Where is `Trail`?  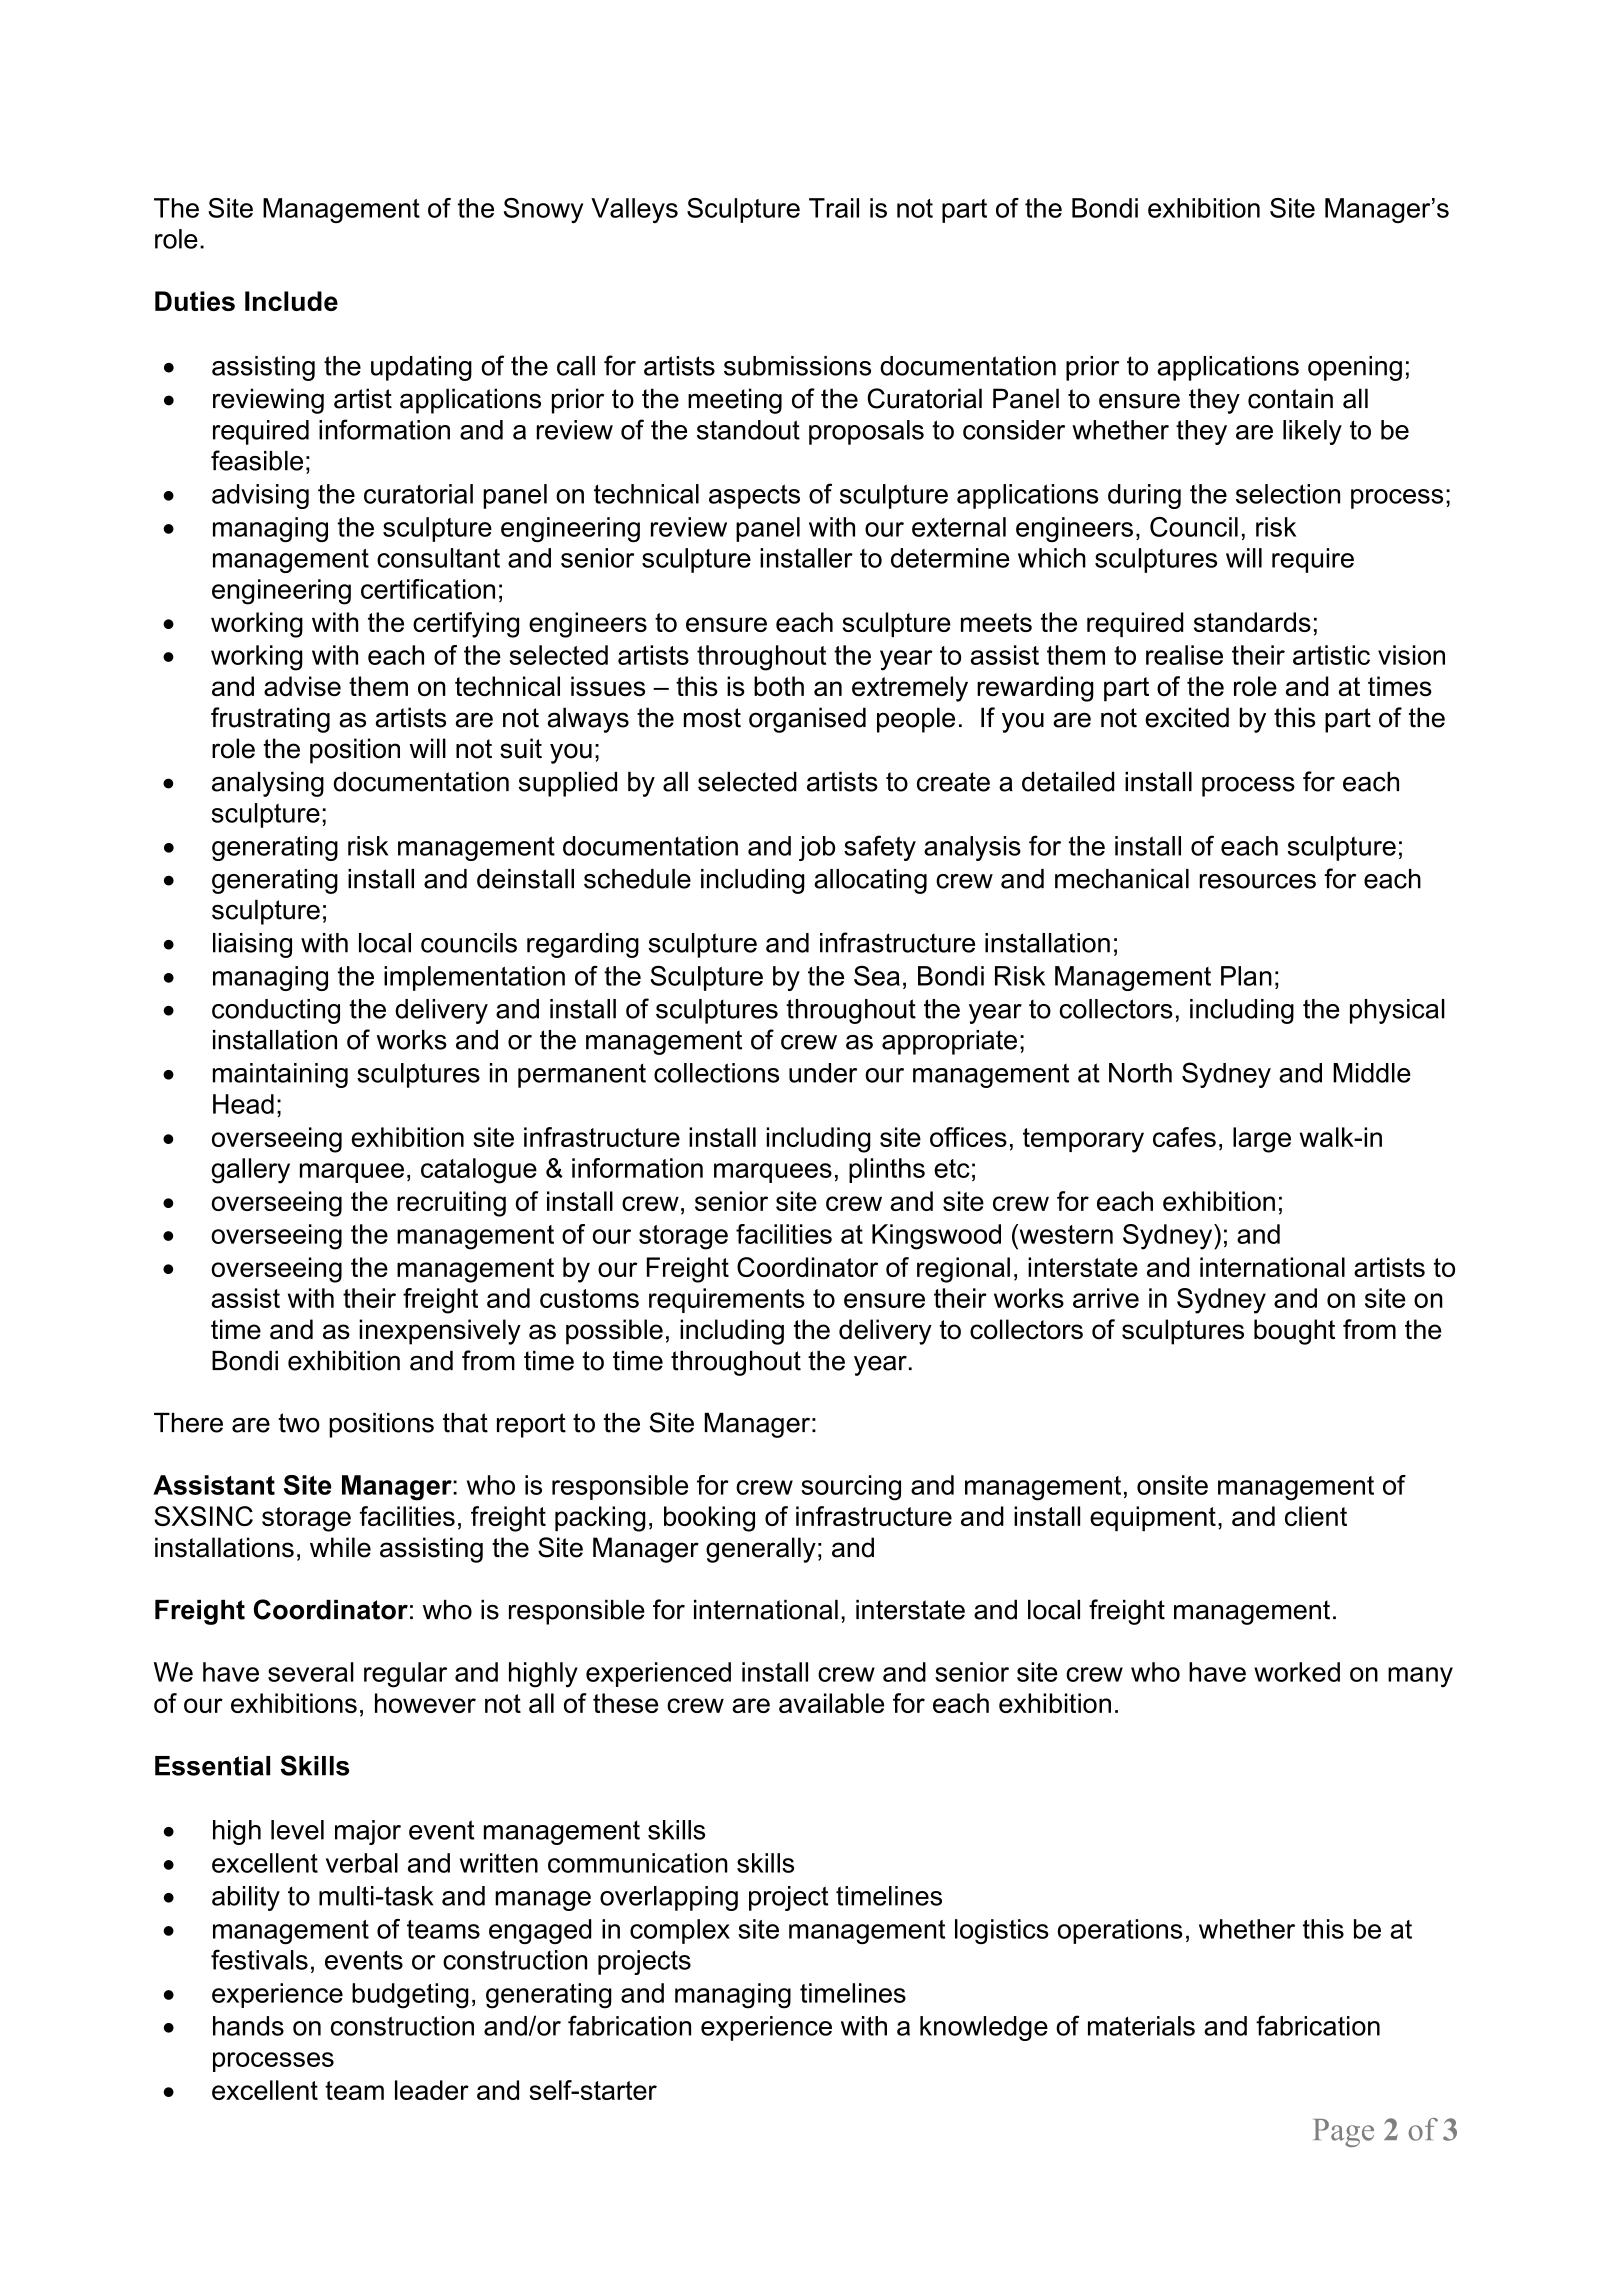
Trail is located at coordinates (834, 208).
